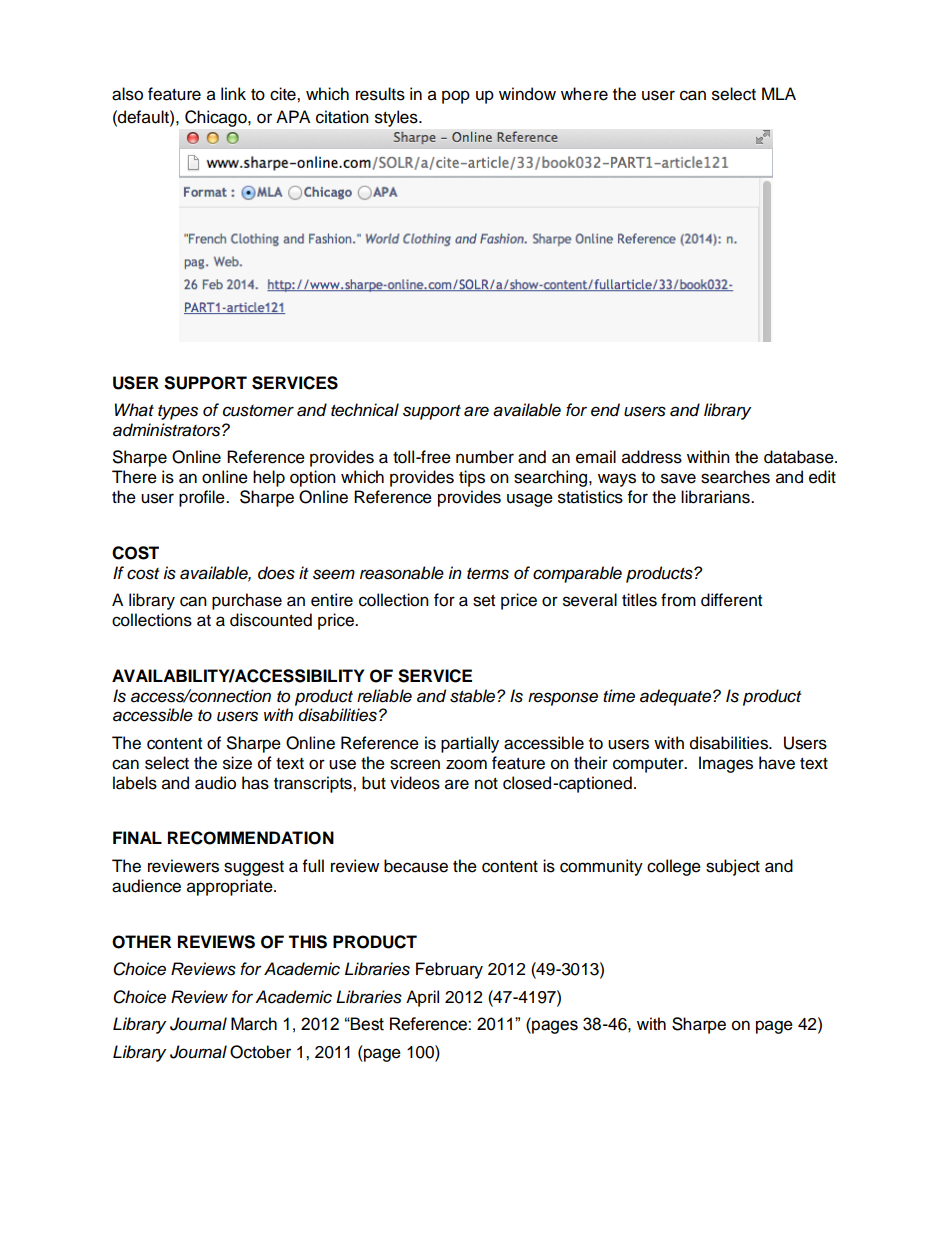 The width and height of the document is (952, 1233). I want to click on Chicago, so click(217, 118).
